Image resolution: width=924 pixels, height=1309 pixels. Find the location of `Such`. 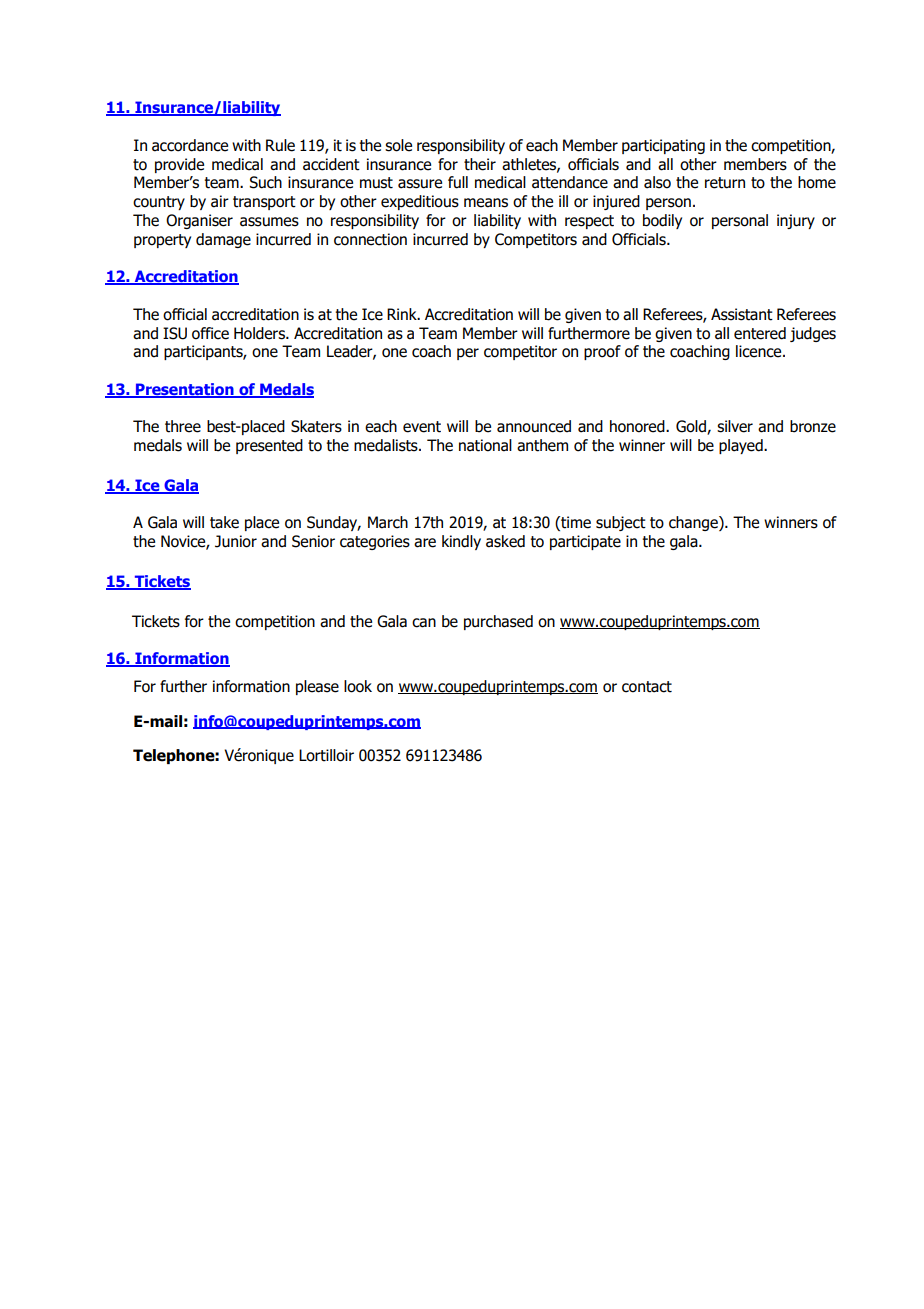

Such is located at coordinates (265, 182).
